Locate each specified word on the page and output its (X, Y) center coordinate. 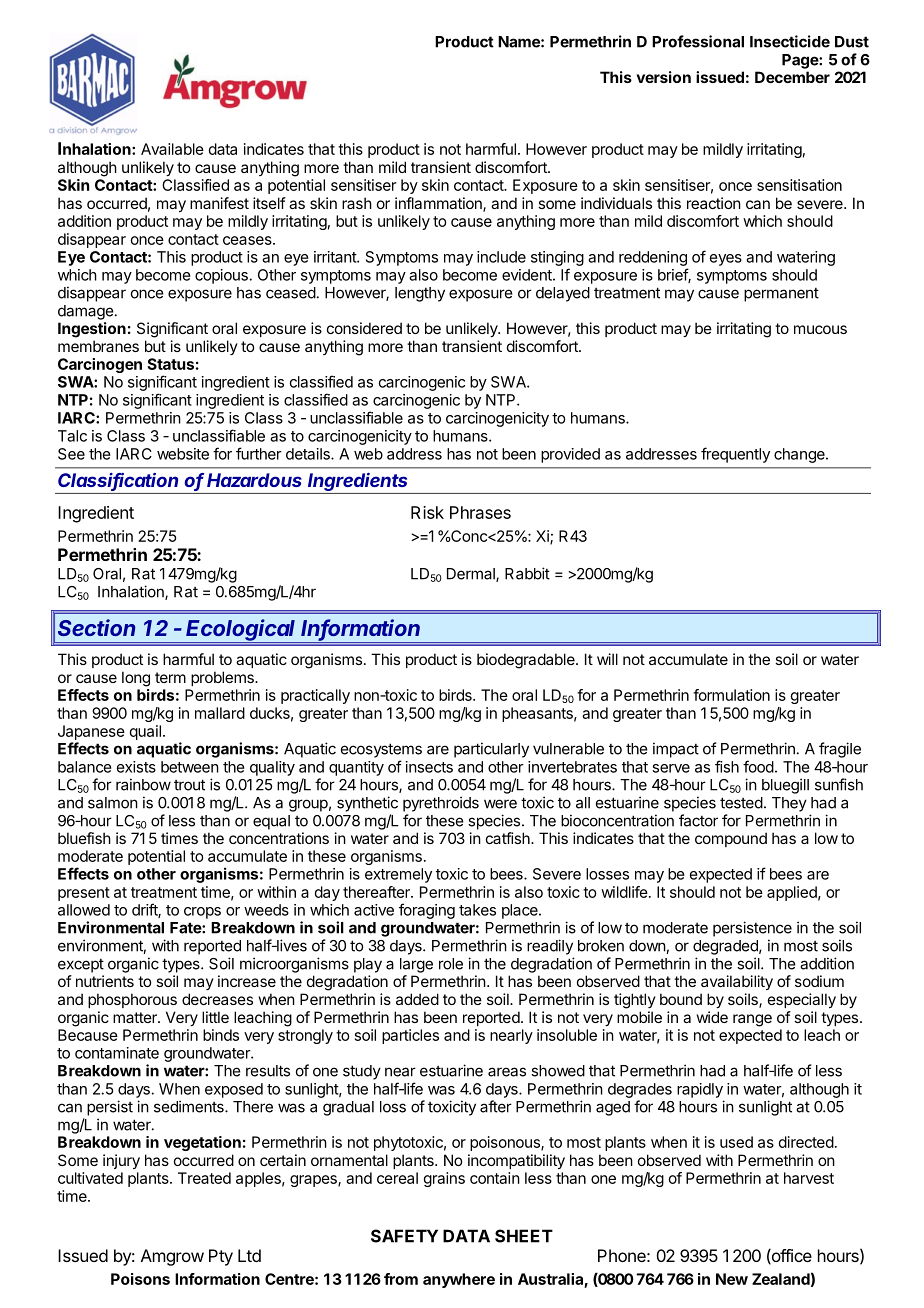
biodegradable (527, 661)
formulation (731, 695)
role (451, 964)
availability (737, 982)
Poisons (140, 1279)
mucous (820, 329)
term (170, 677)
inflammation (439, 204)
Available (172, 149)
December (792, 77)
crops (202, 913)
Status (170, 364)
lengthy (420, 294)
